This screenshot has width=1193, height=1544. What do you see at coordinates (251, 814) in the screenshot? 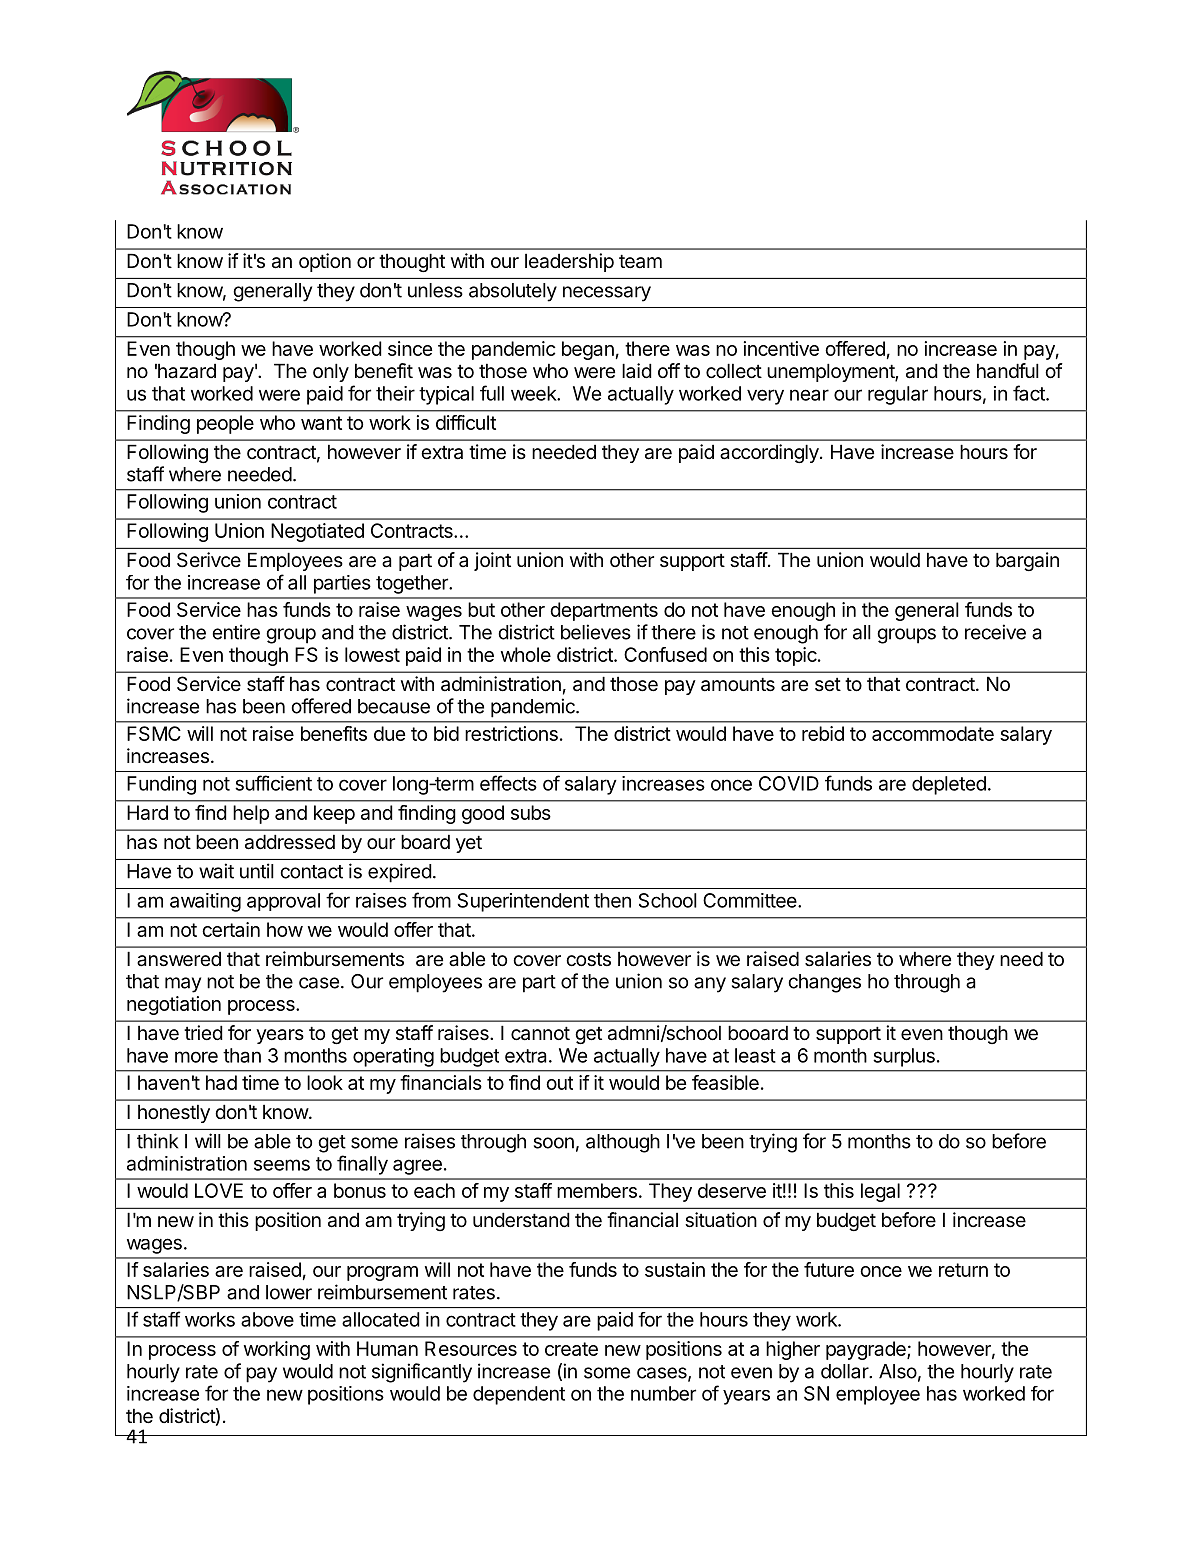
I see `help` at bounding box center [251, 814].
